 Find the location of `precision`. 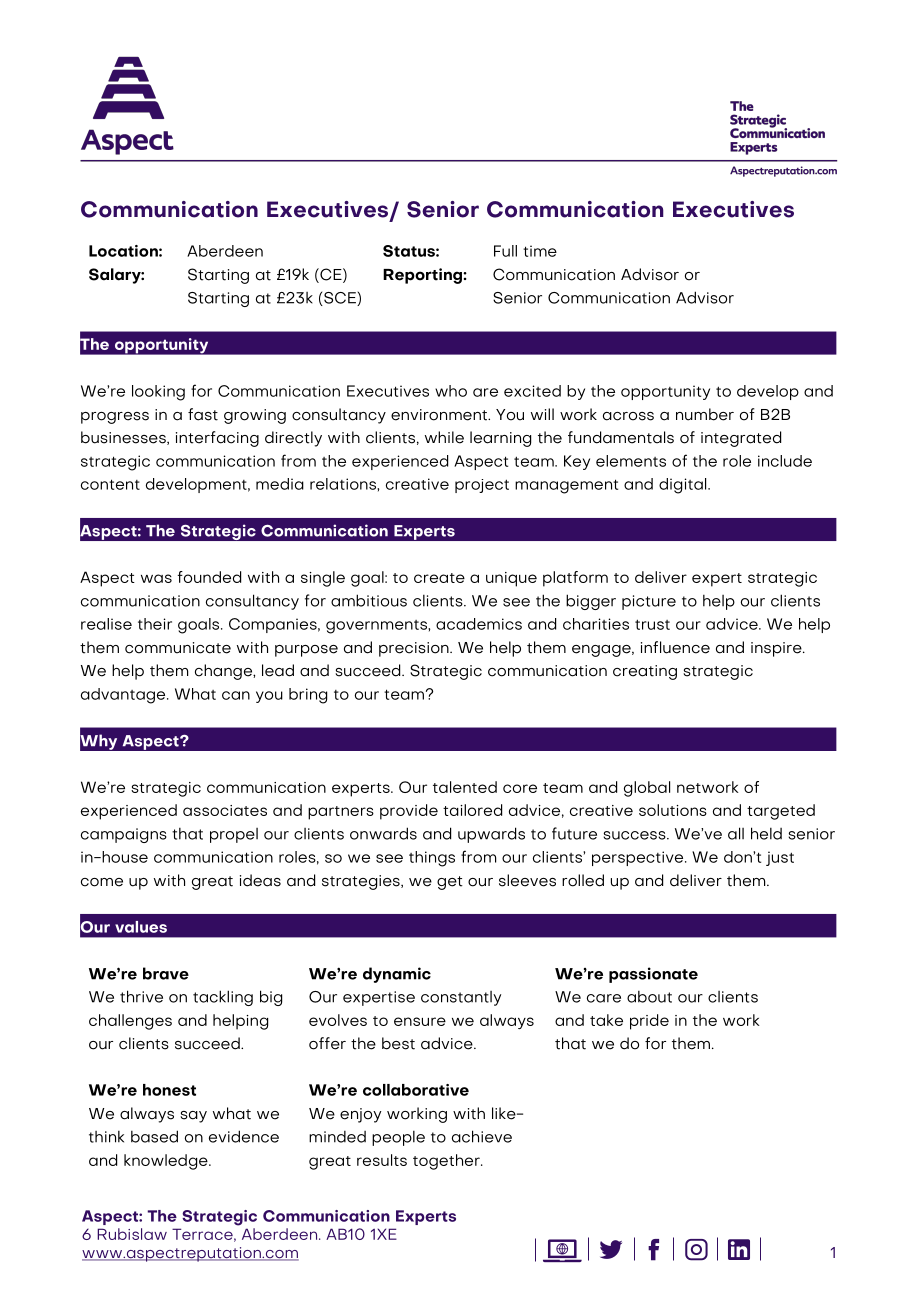

precision is located at coordinates (415, 649).
